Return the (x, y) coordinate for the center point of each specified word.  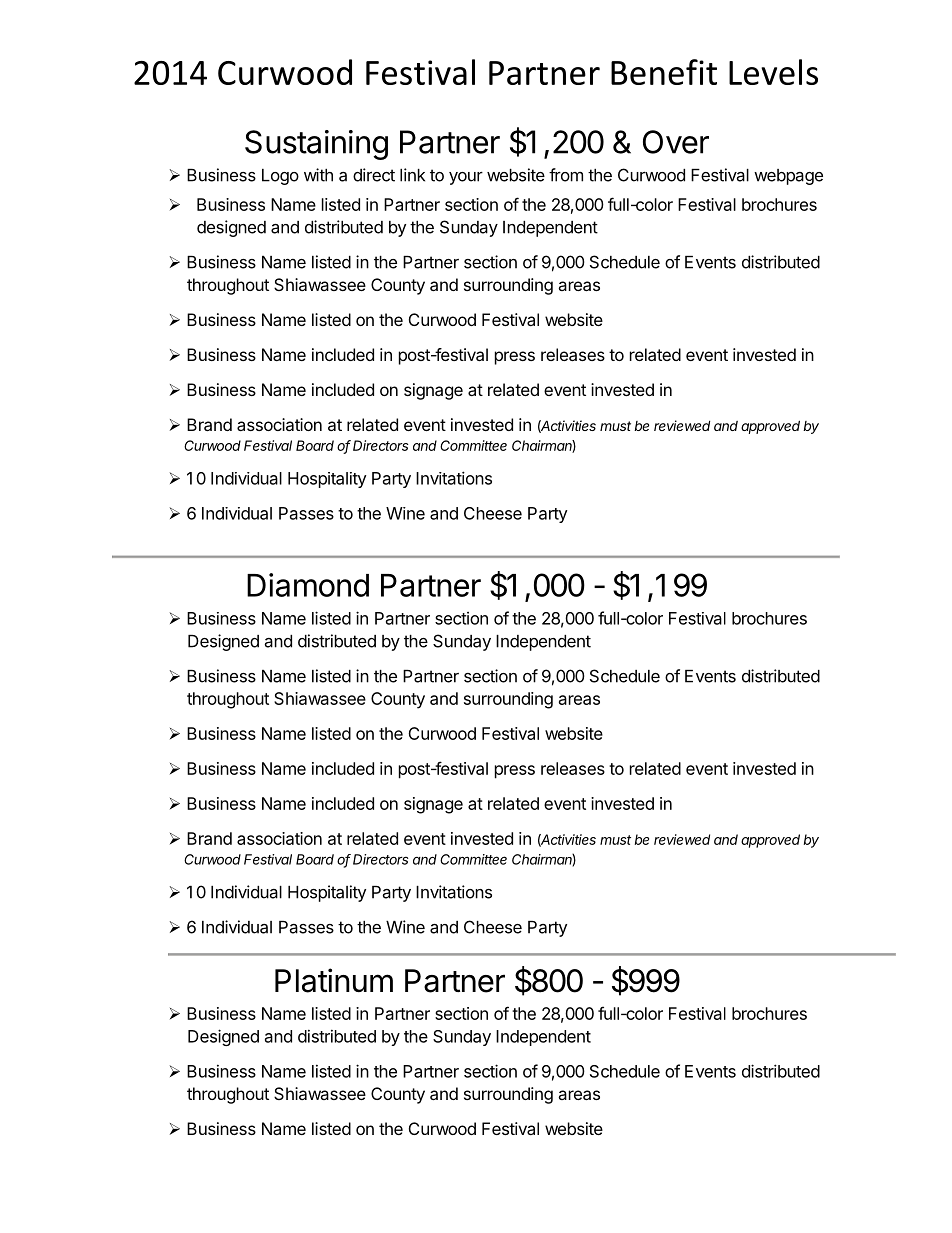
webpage (788, 177)
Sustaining (316, 145)
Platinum (334, 980)
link (412, 175)
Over (676, 142)
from (566, 175)
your (466, 178)
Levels (773, 72)
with (318, 175)
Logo (280, 177)
